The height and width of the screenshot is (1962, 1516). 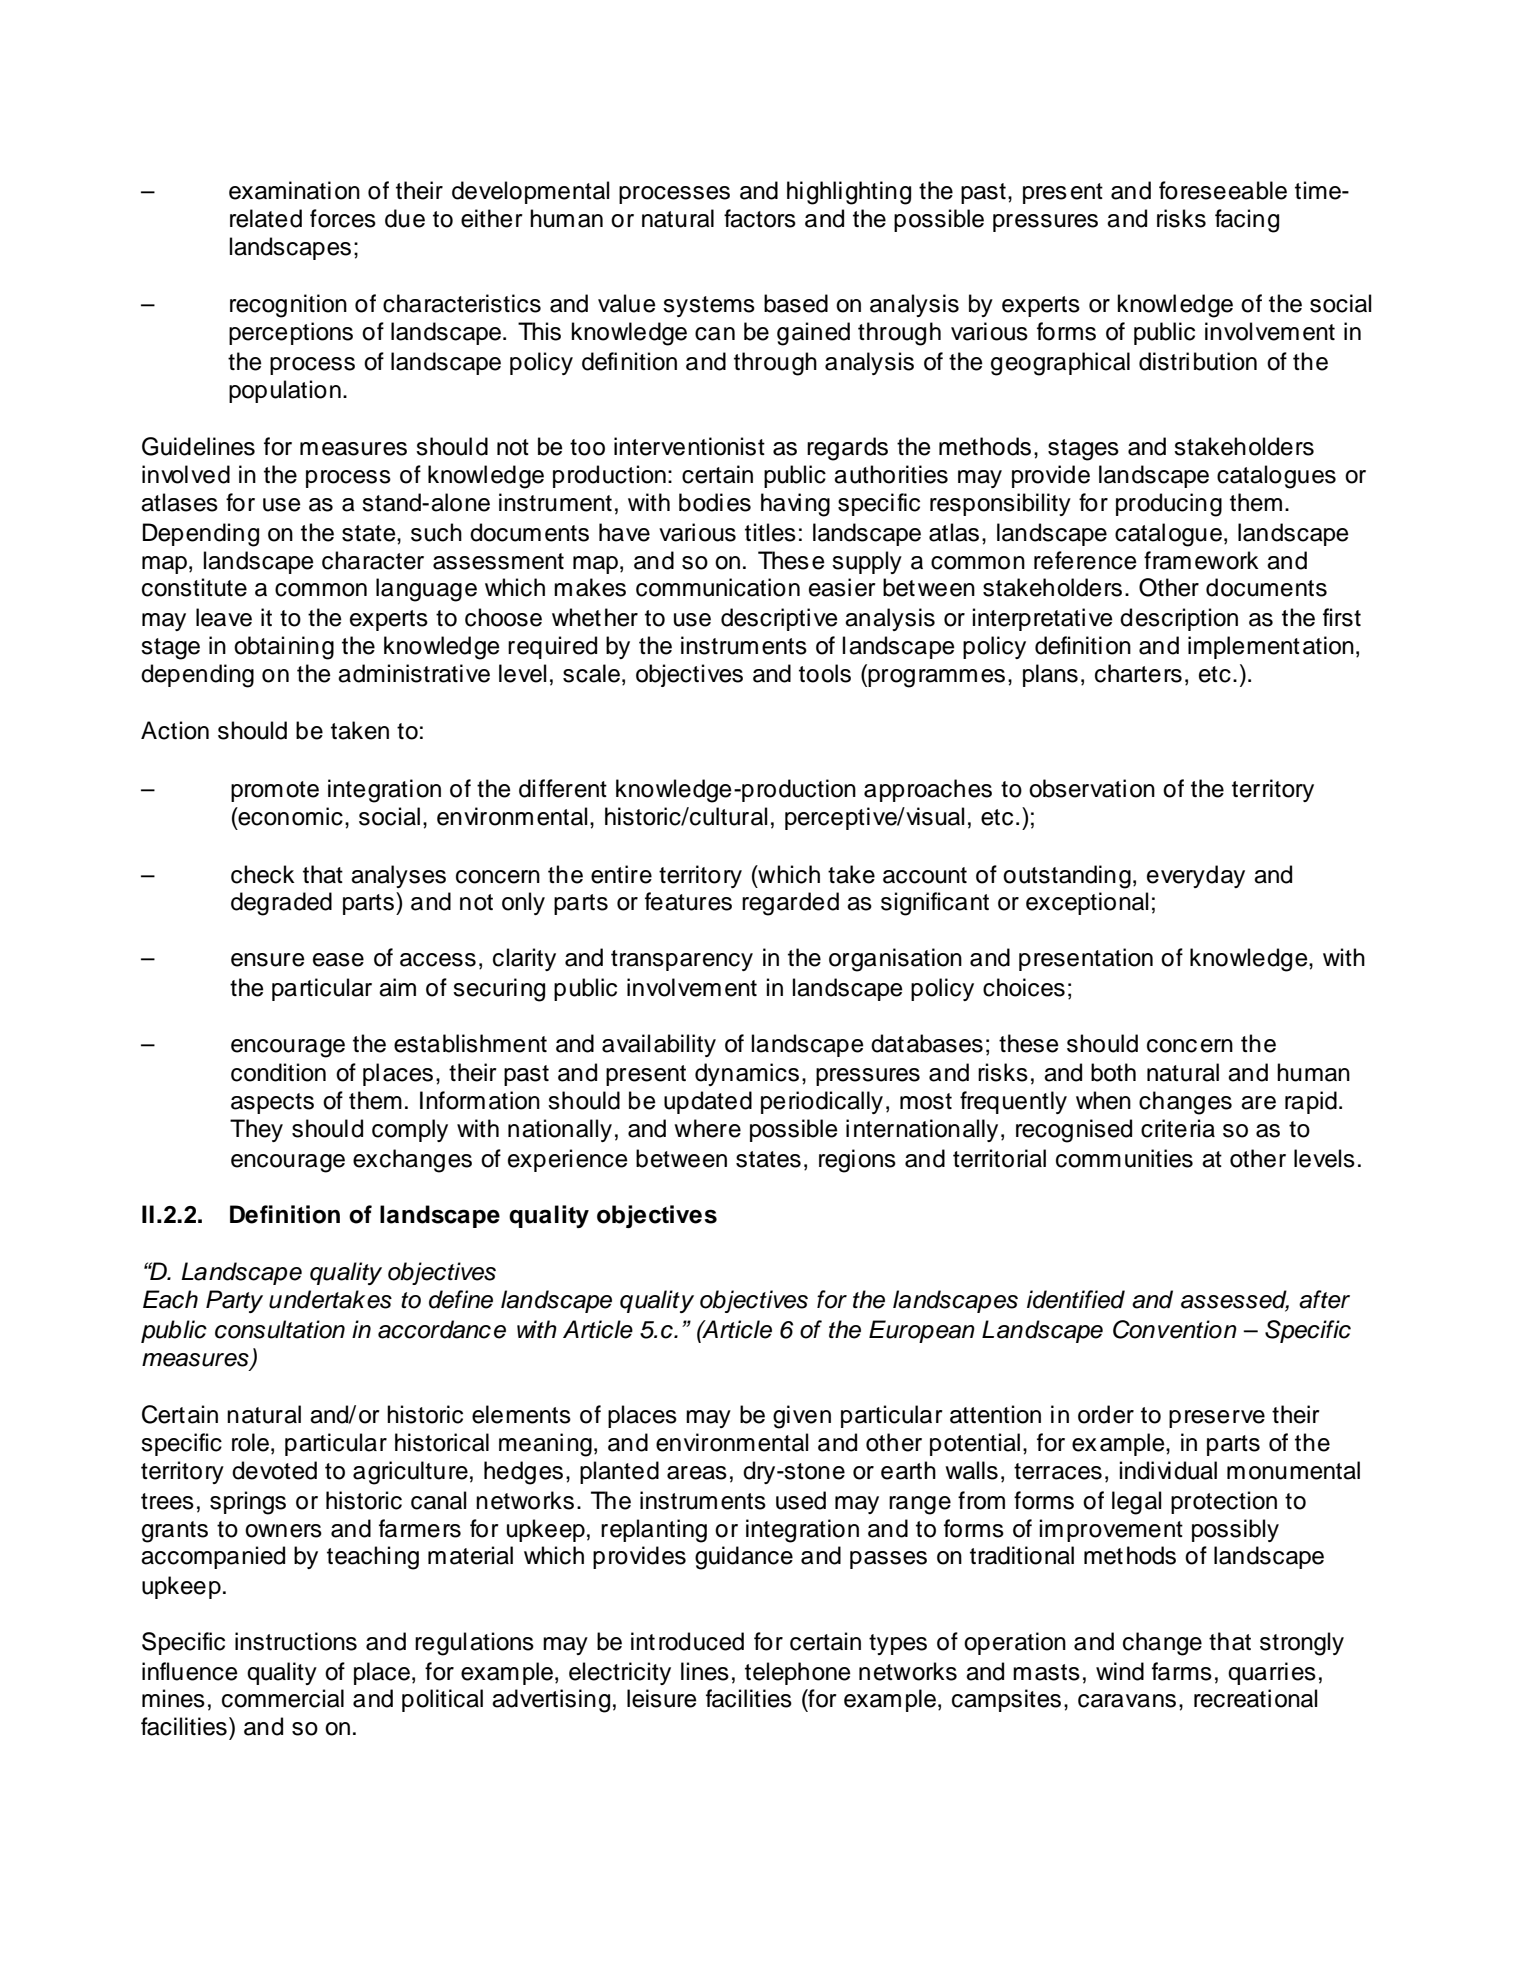 I want to click on farms, so click(x=1182, y=1671).
